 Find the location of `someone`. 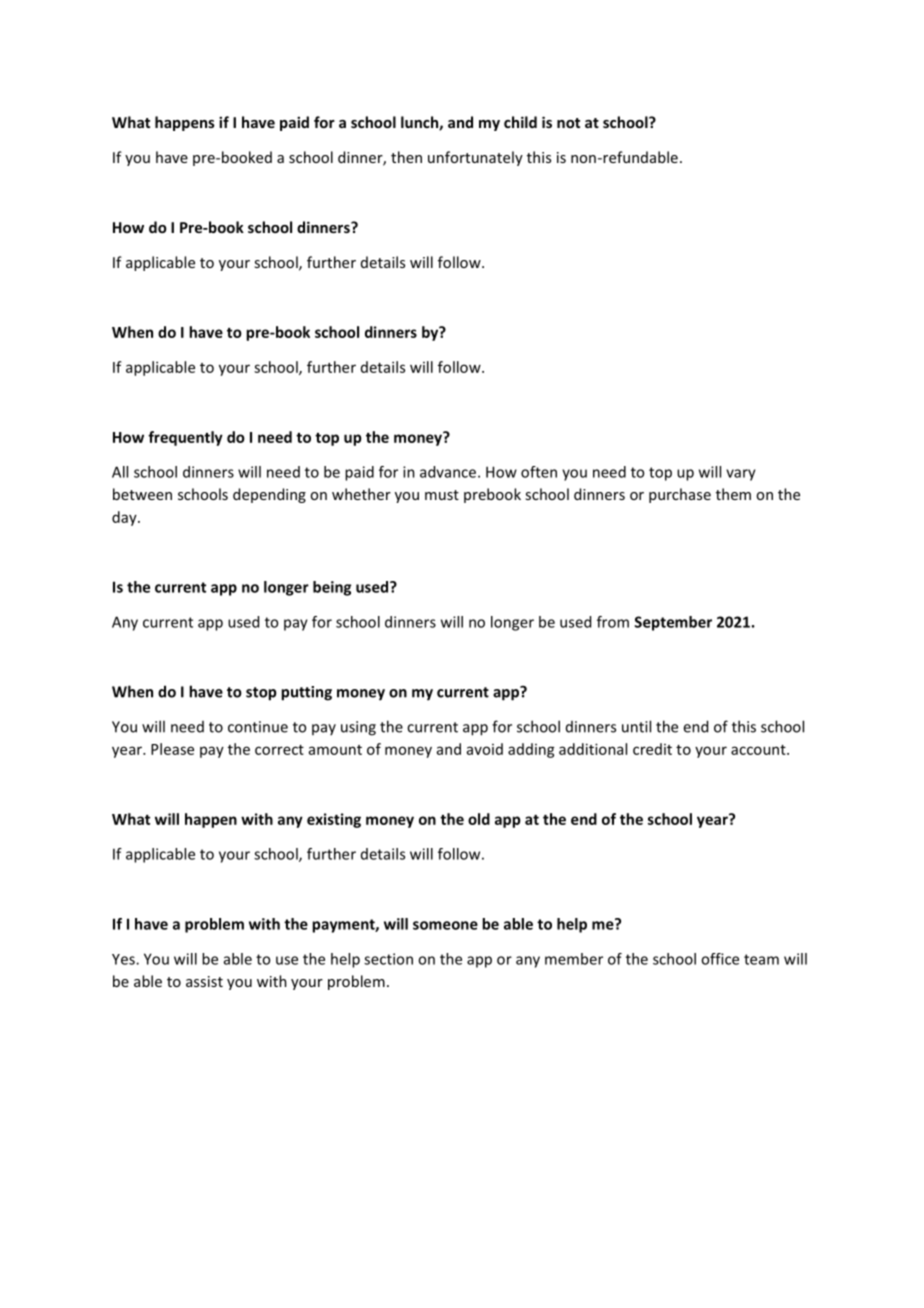

someone is located at coordinates (445, 925).
